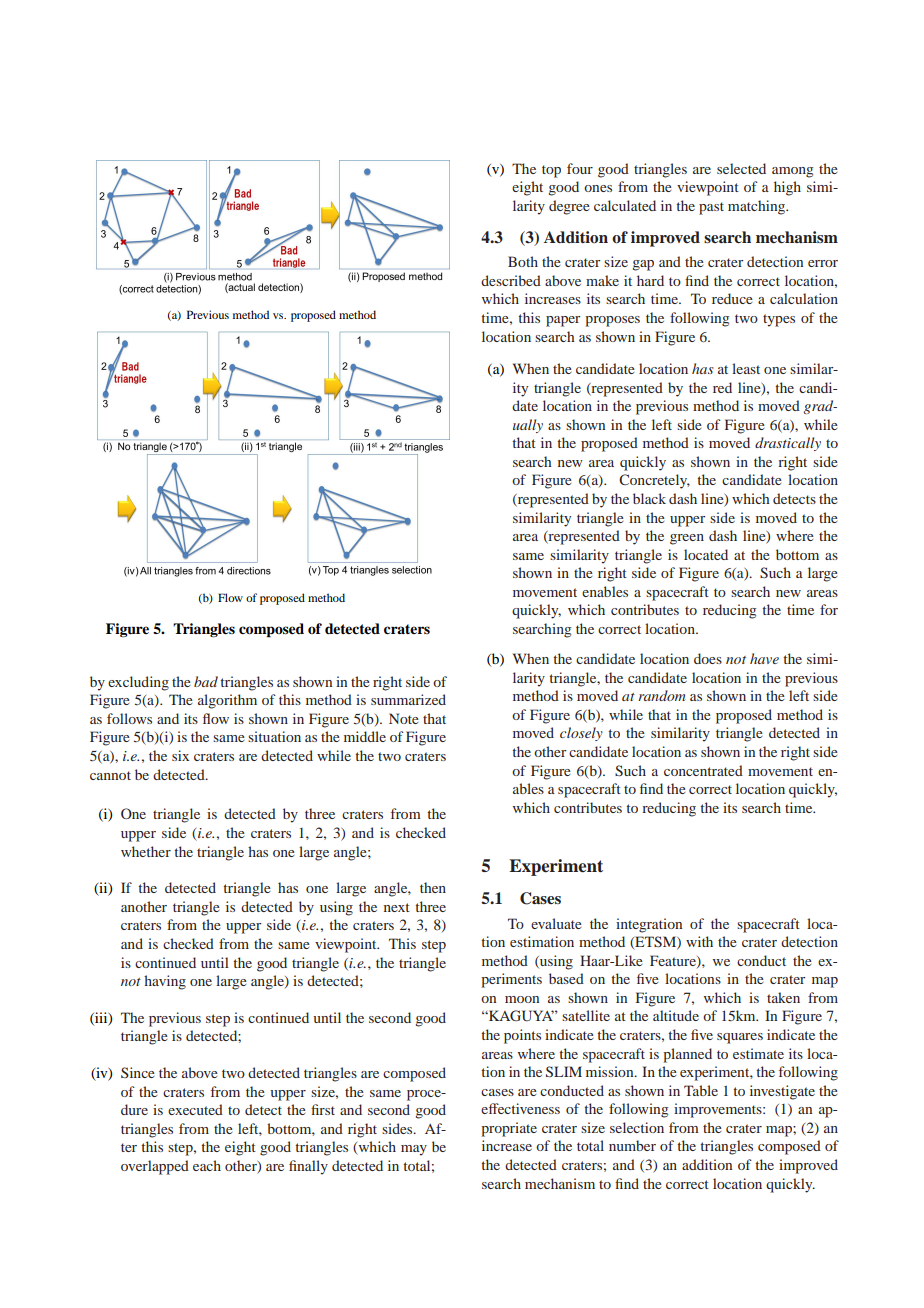 The width and height of the screenshot is (924, 1308). Describe the element at coordinates (146, 851) in the screenshot. I see `whether` at that location.
